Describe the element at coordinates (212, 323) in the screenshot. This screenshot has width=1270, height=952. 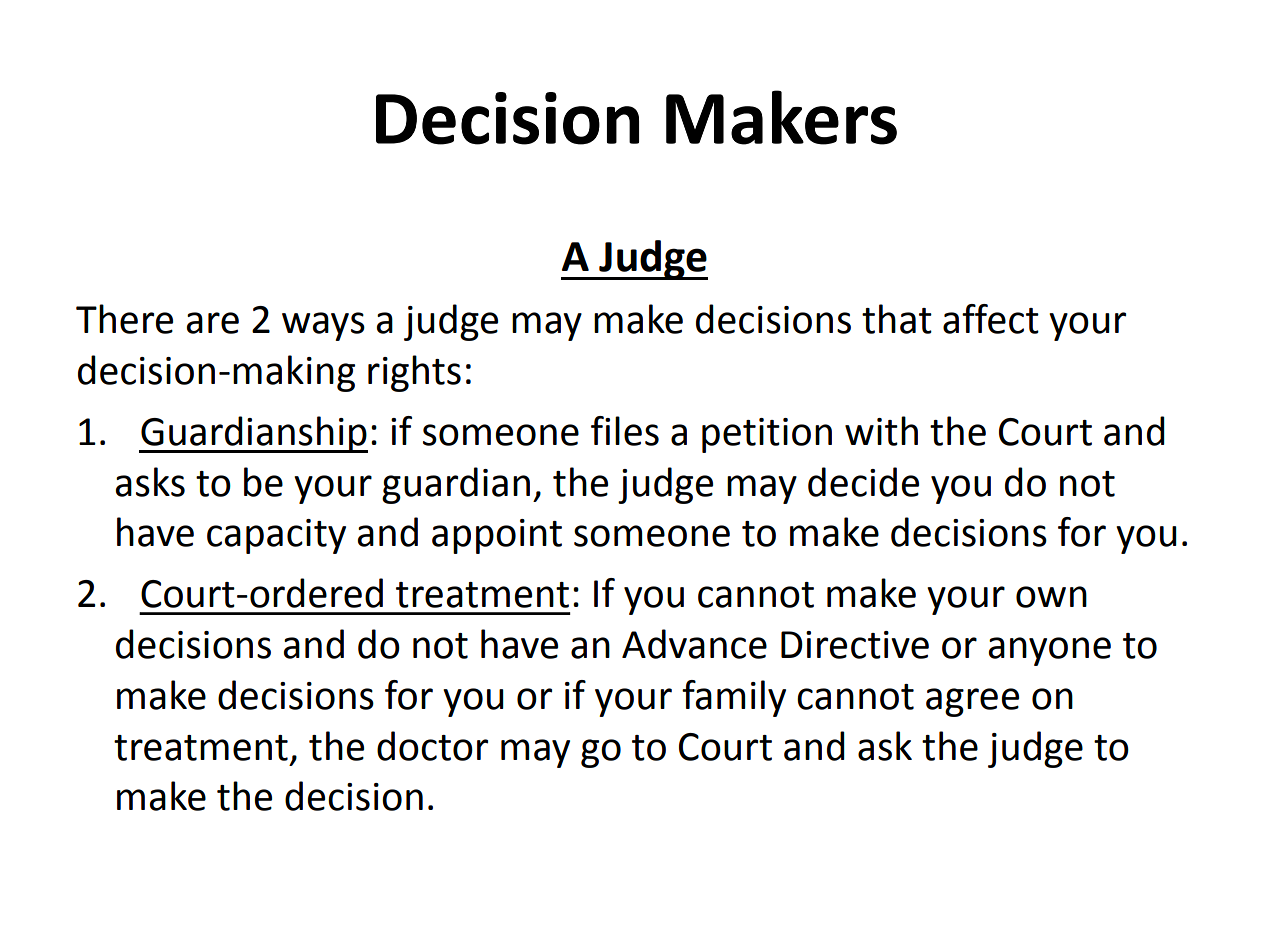
I see `are` at that location.
